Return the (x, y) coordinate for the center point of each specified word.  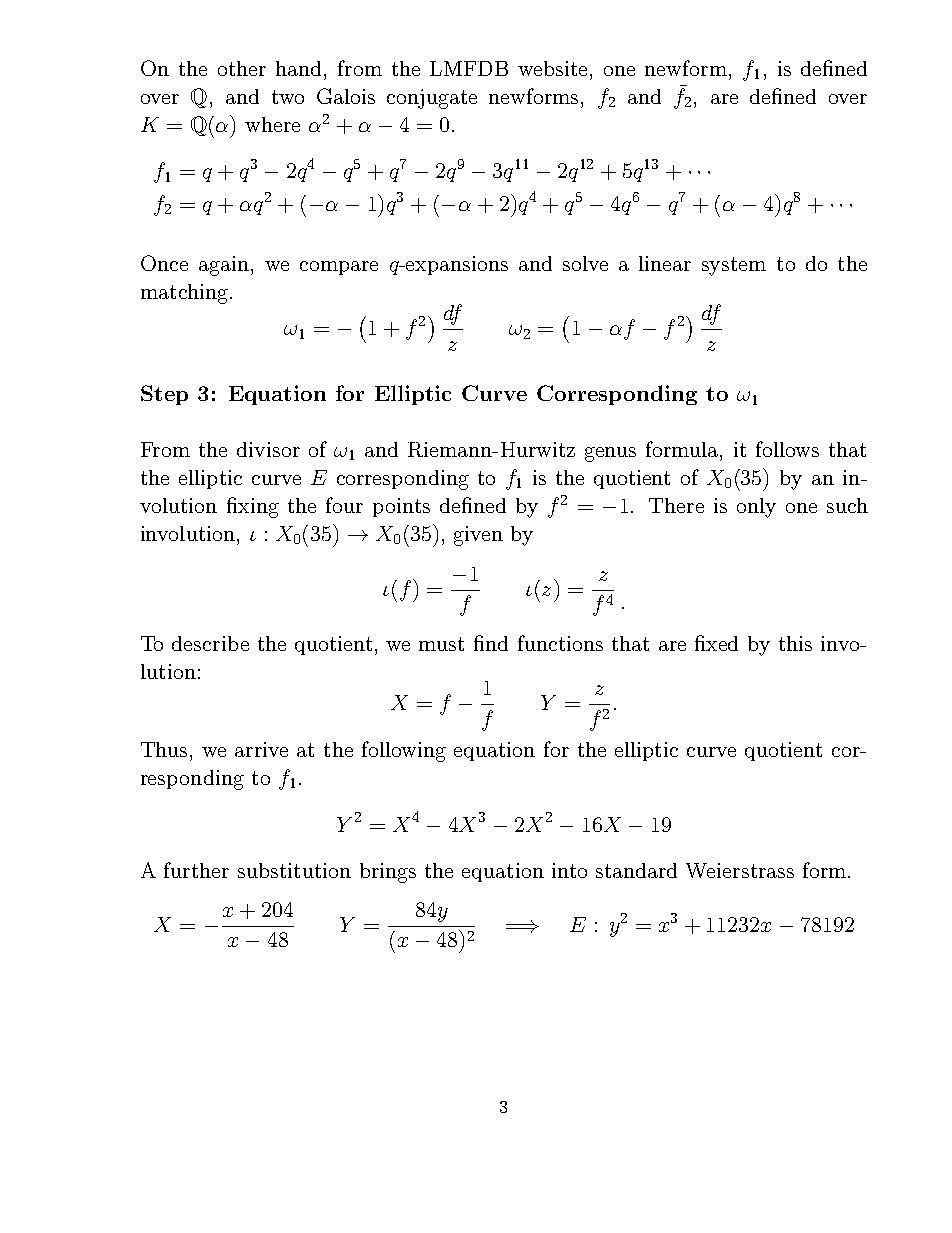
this (795, 643)
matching (184, 294)
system (734, 266)
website (552, 68)
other (242, 68)
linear (665, 263)
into (569, 870)
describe (210, 643)
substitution (294, 870)
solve (585, 263)
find (491, 643)
